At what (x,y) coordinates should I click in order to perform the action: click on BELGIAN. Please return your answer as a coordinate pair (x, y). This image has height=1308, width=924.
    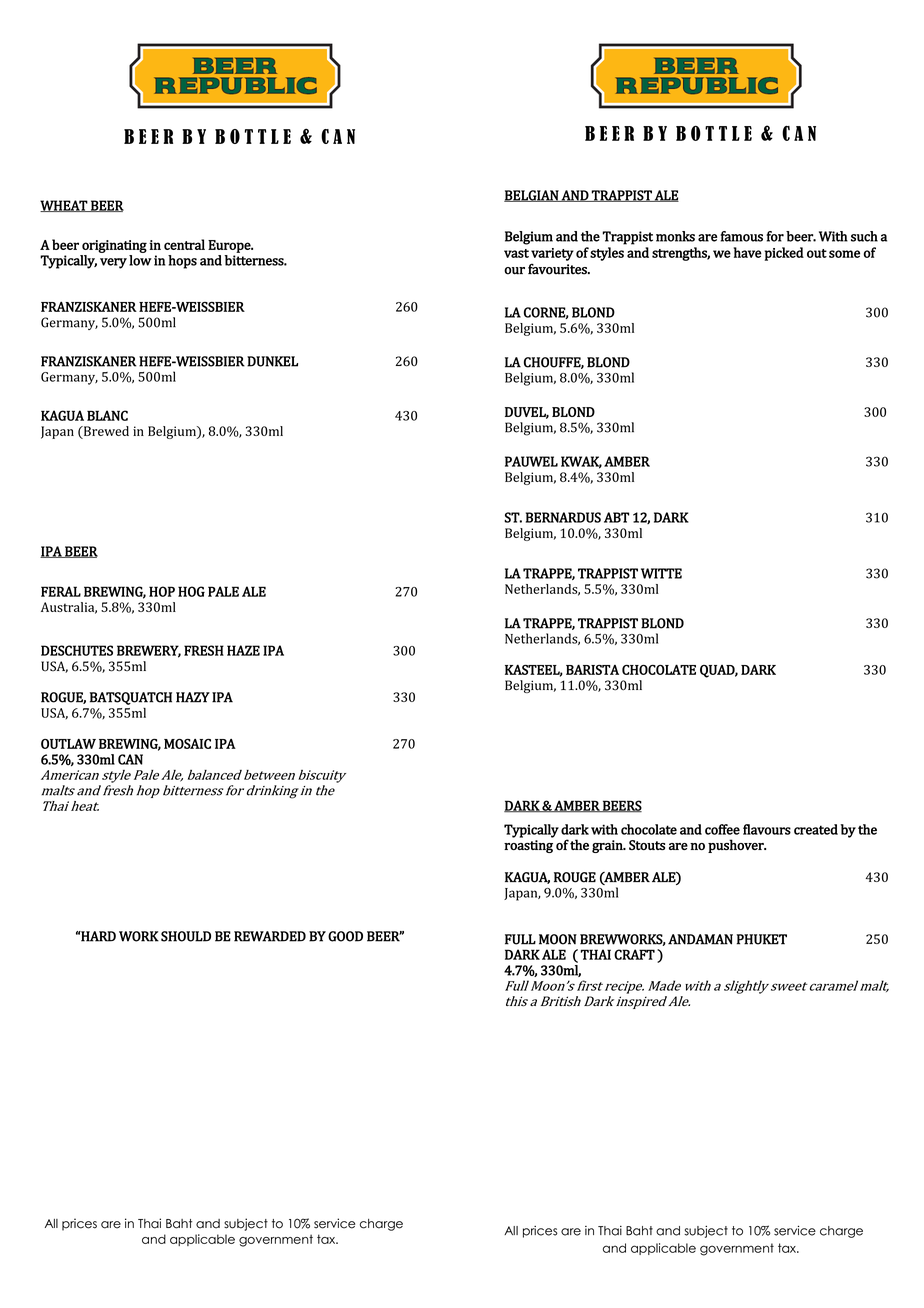
    Looking at the image, I should click on (532, 196).
